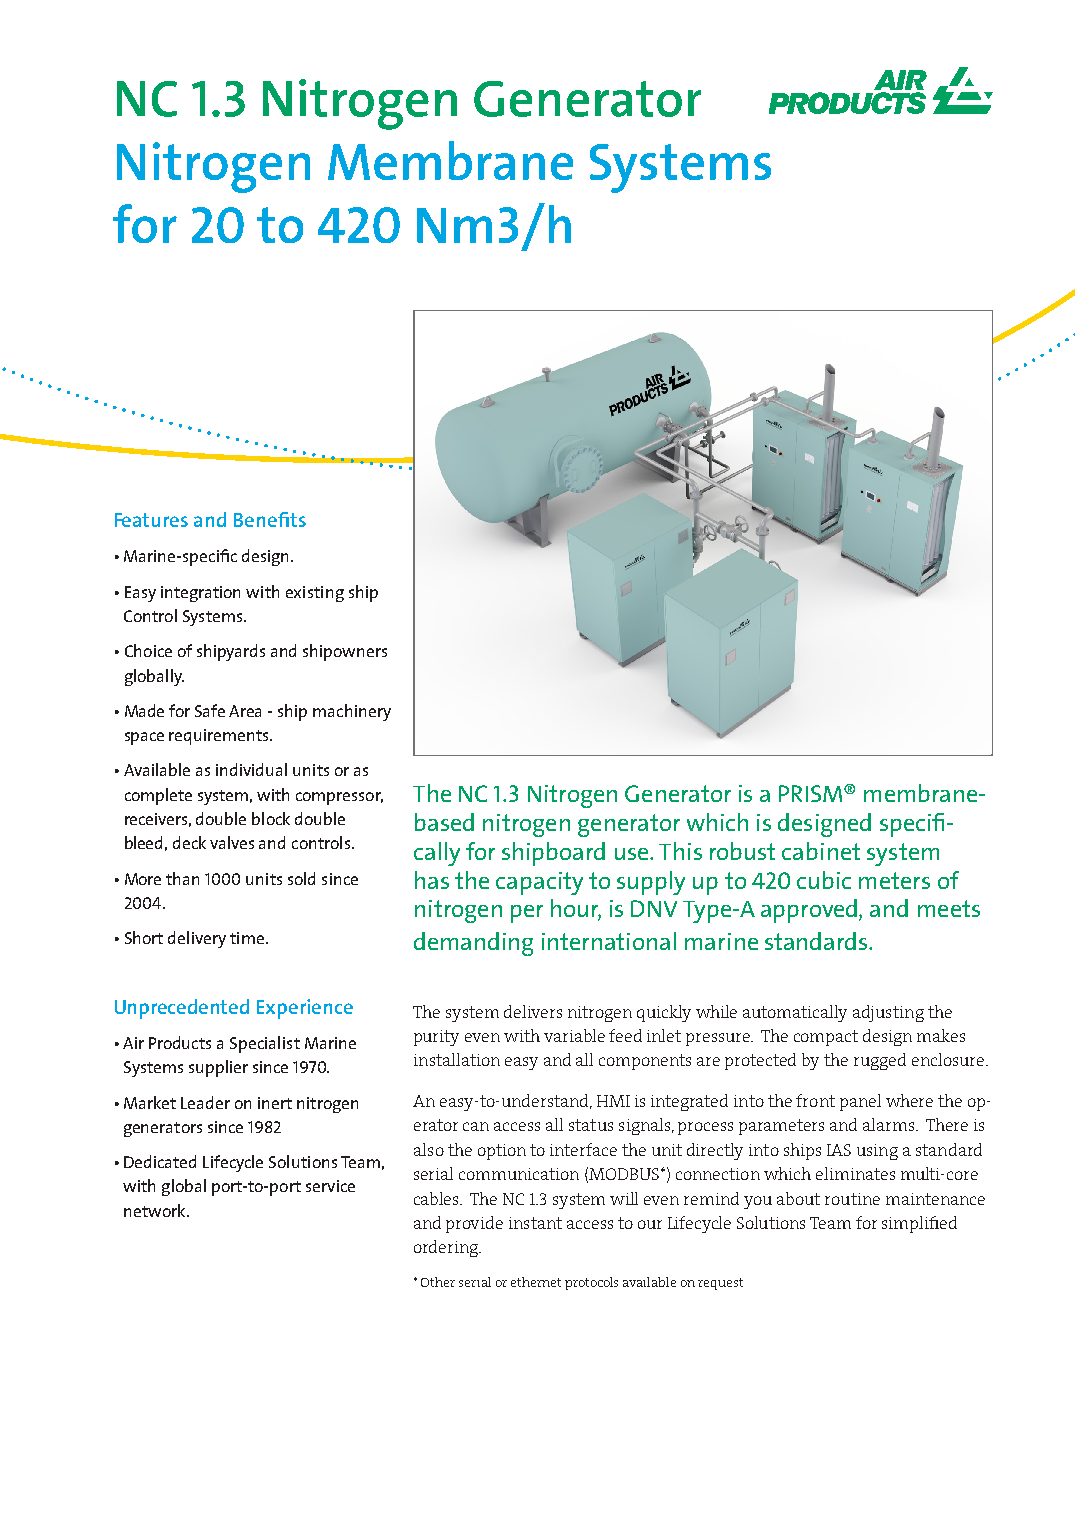  I want to click on network, so click(156, 1210).
